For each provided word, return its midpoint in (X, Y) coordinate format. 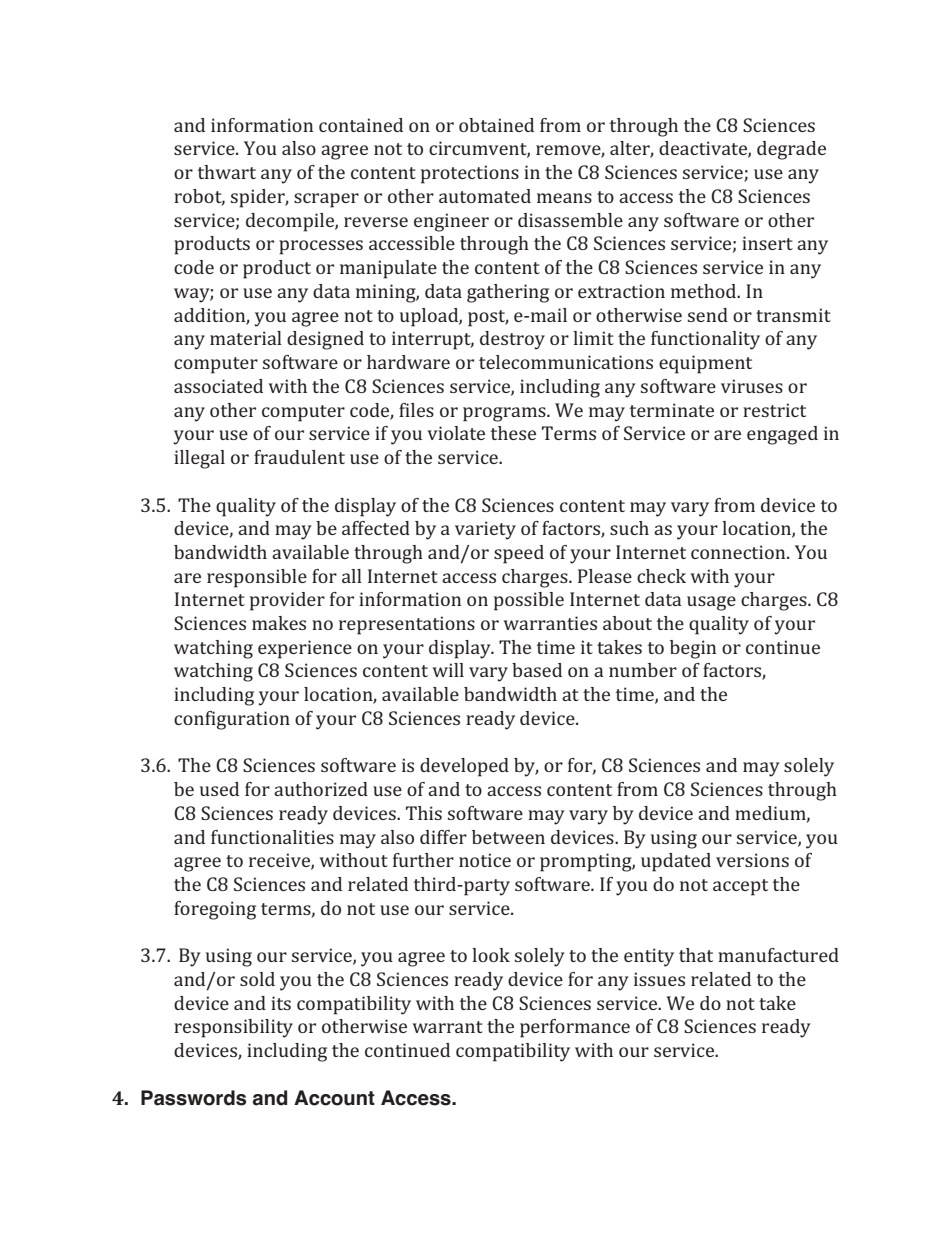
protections (470, 174)
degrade (791, 150)
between (508, 837)
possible (529, 601)
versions (752, 860)
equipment (705, 364)
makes (279, 623)
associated (218, 386)
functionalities (272, 837)
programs (505, 414)
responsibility (233, 1028)
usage (711, 603)
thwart (227, 172)
